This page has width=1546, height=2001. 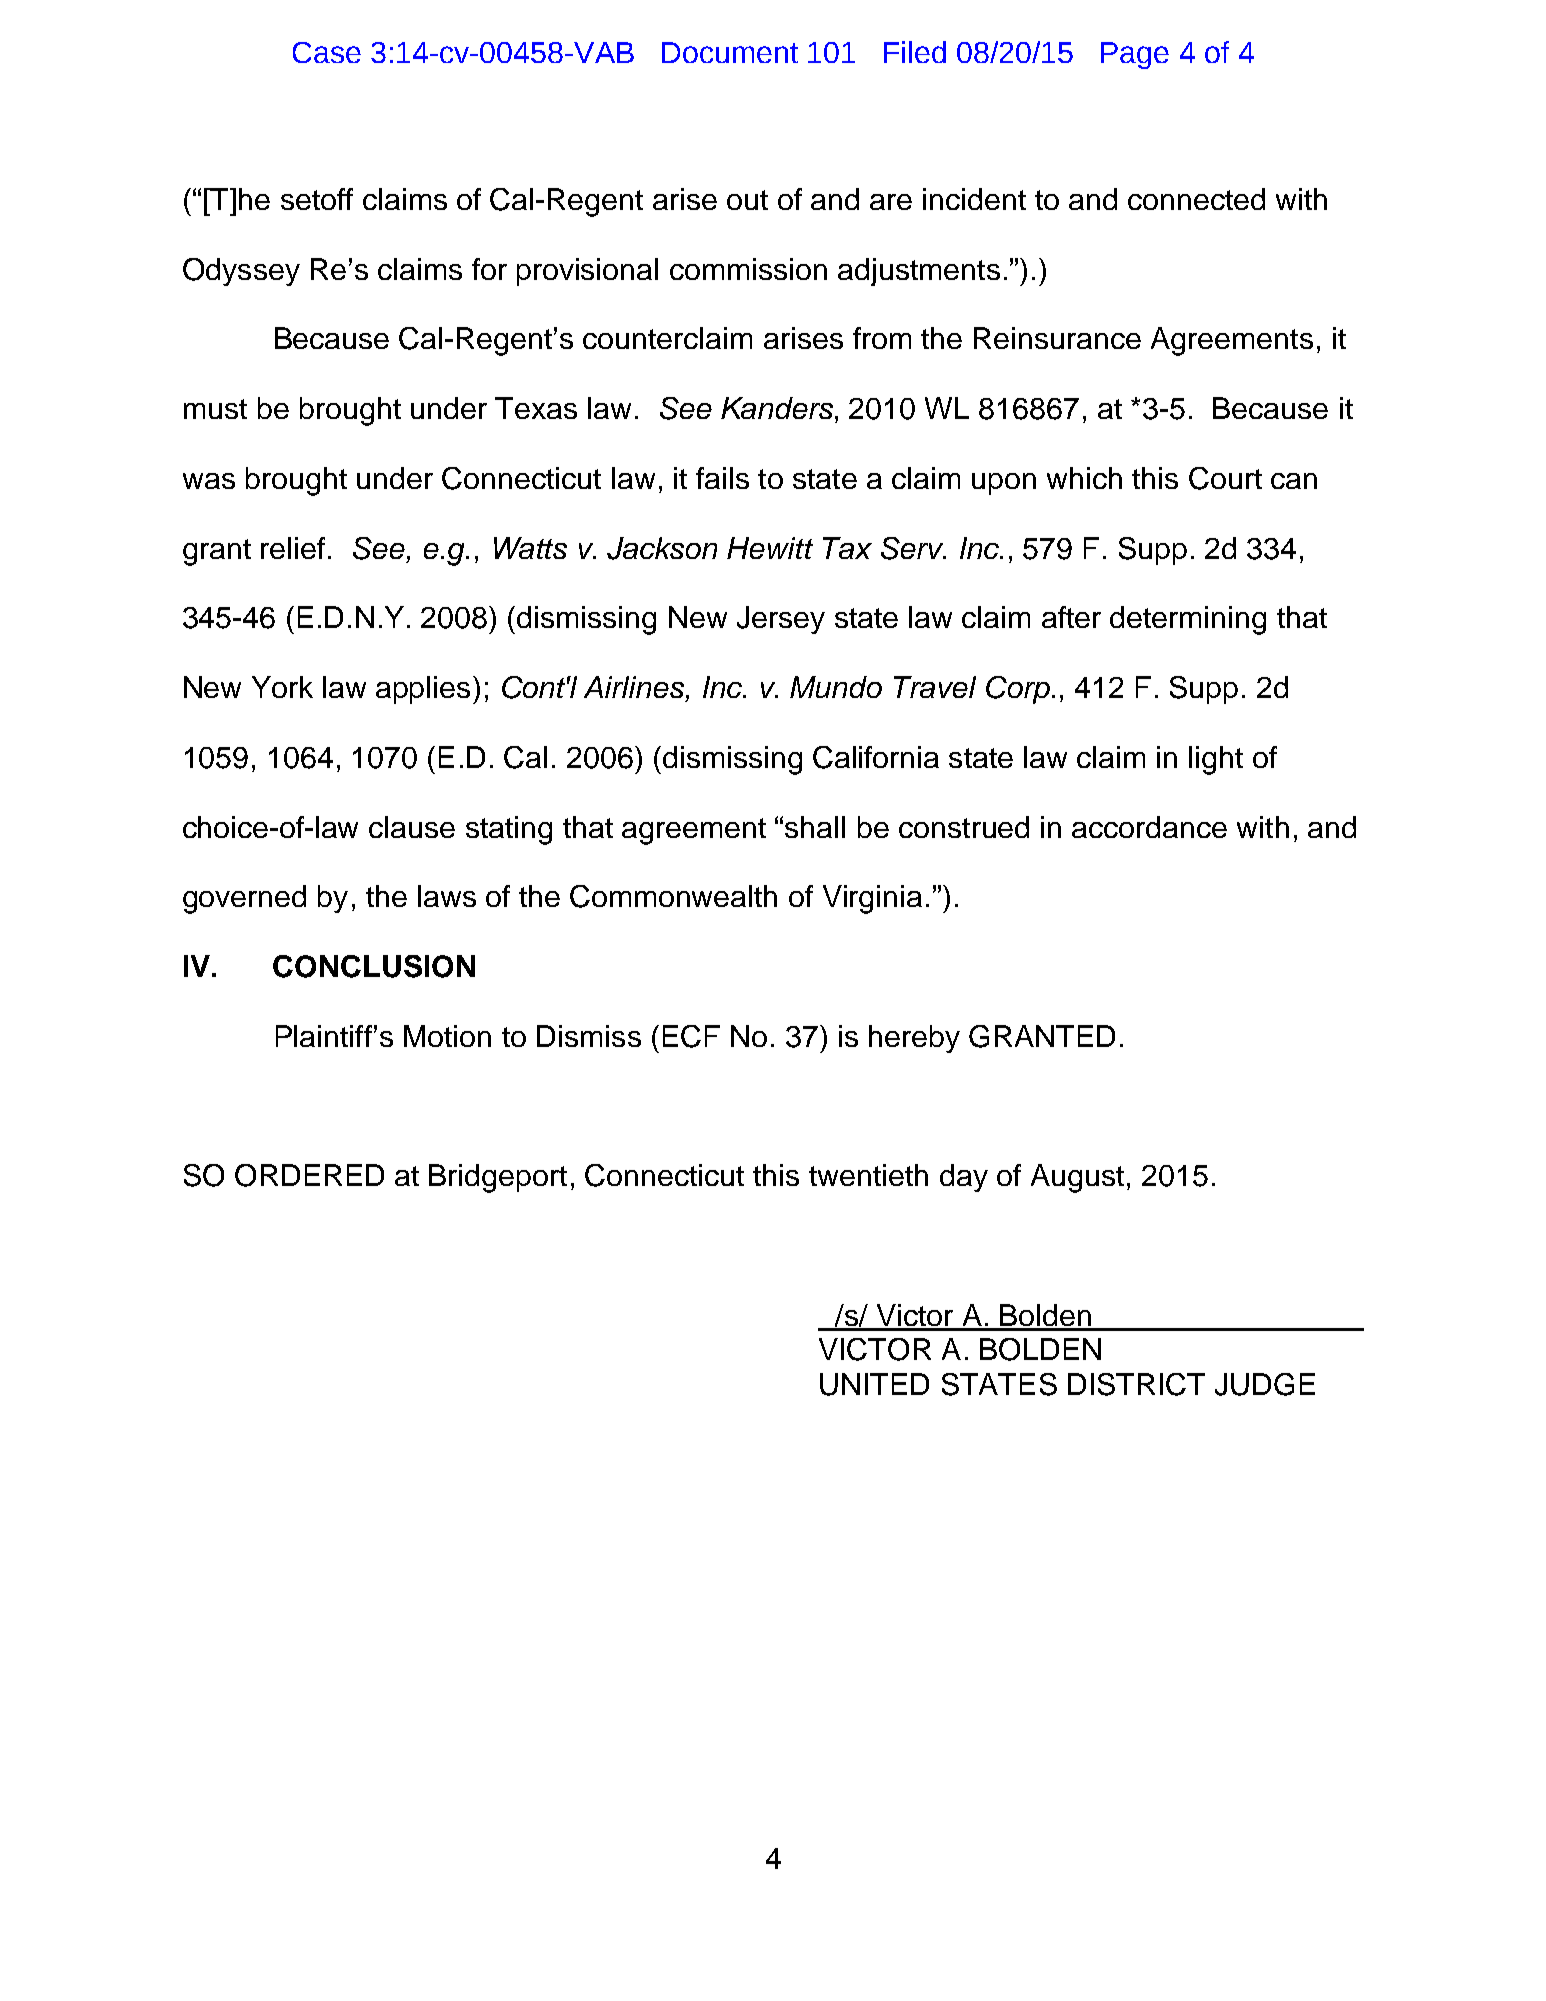 I want to click on ORDERED, so click(x=309, y=1175).
